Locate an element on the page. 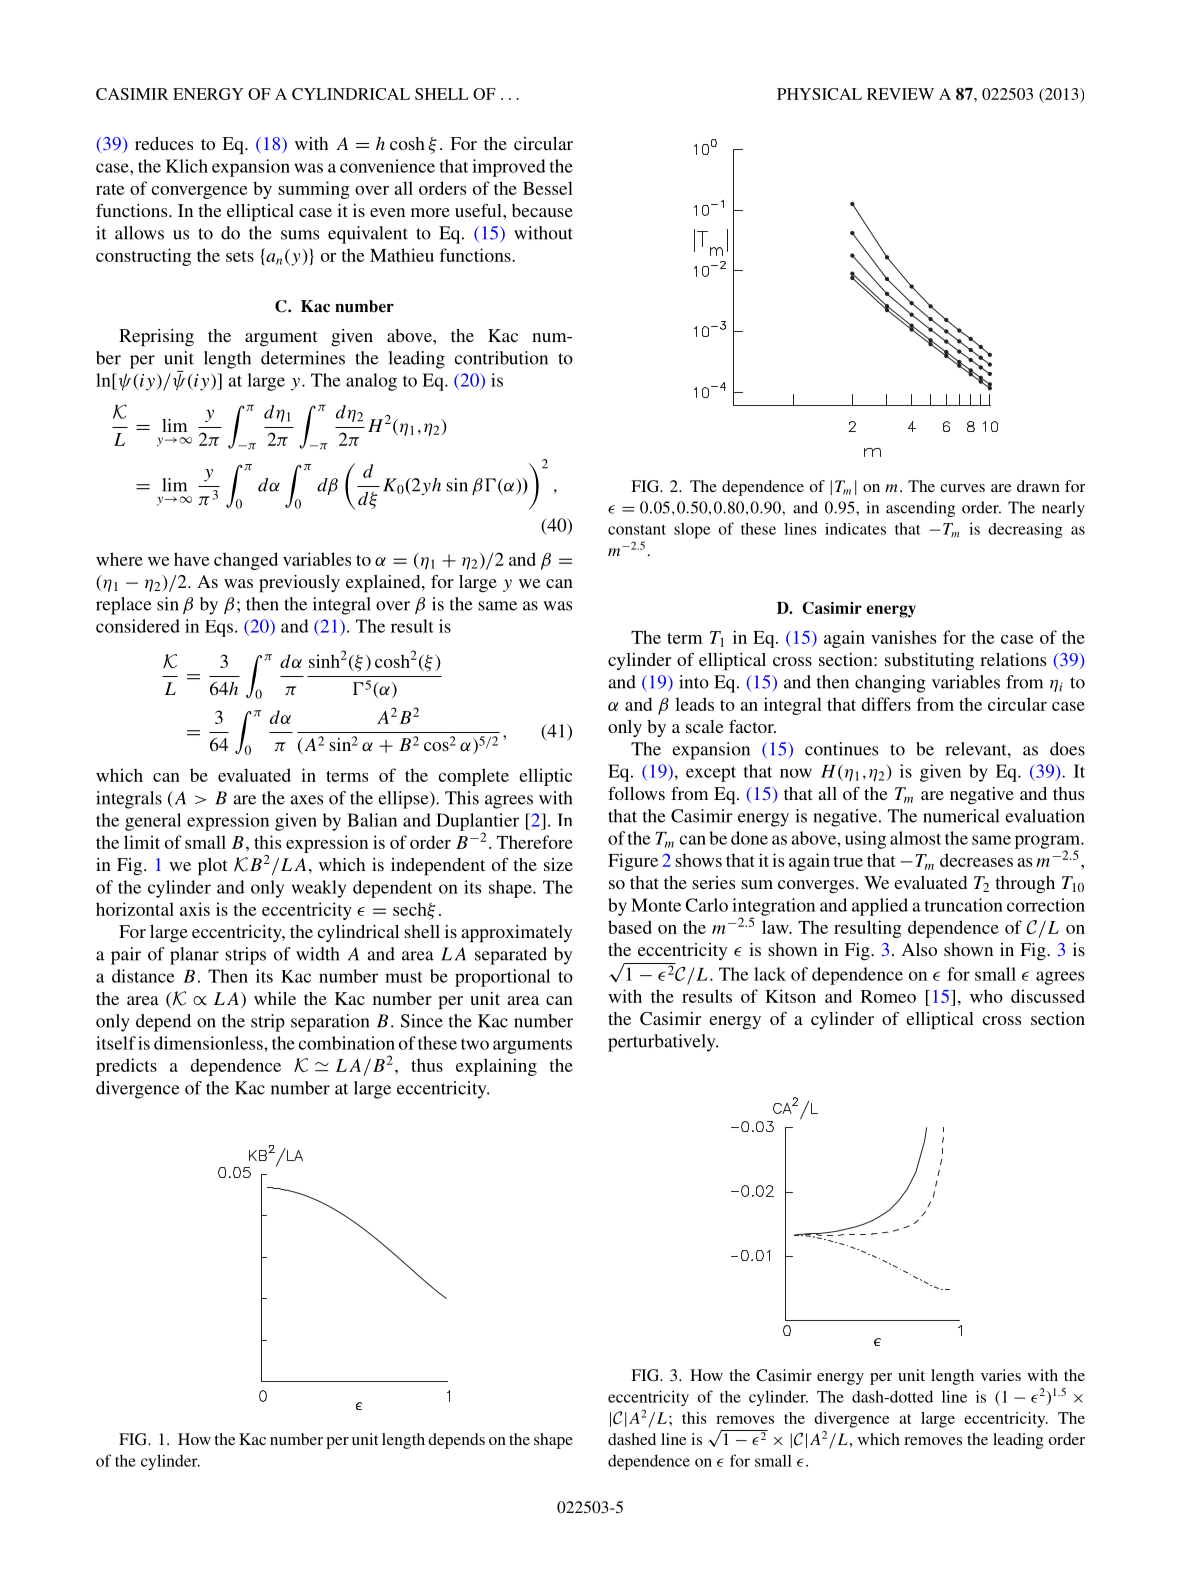 Image resolution: width=1183 pixels, height=1577 pixels. constant is located at coordinates (637, 529).
